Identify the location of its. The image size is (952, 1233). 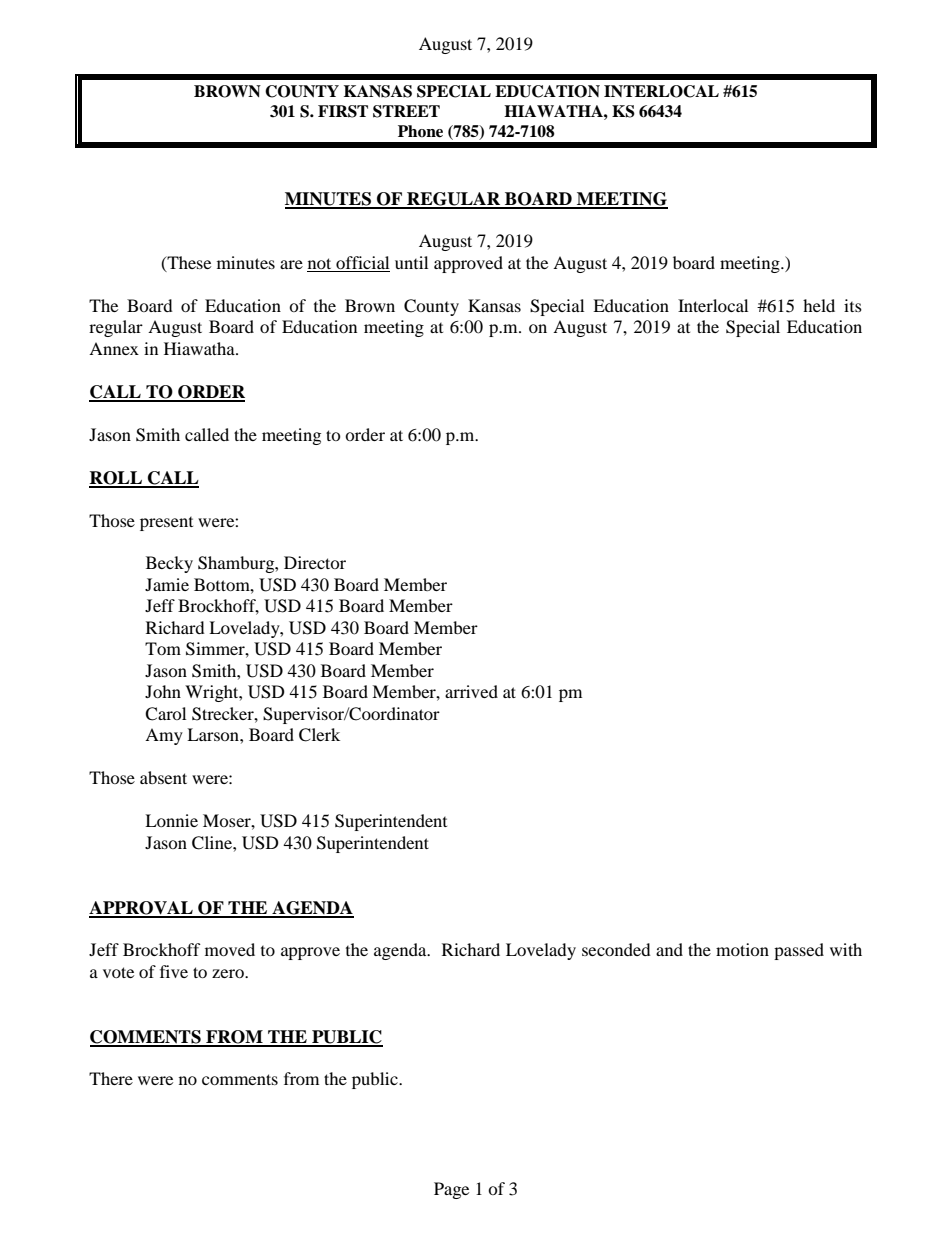
(853, 305).
